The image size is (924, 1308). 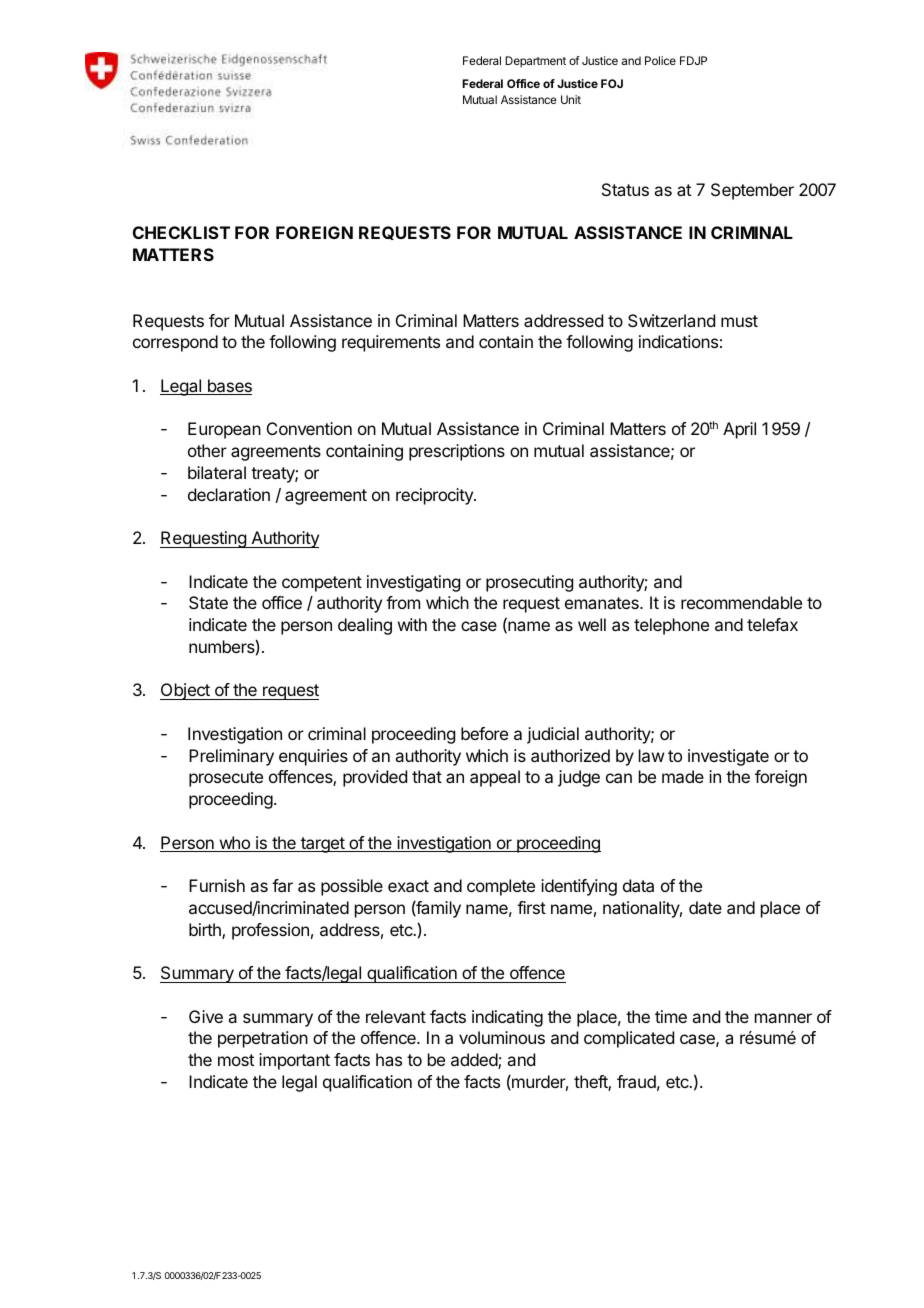 What do you see at coordinates (226, 779) in the screenshot?
I see `prosecute` at bounding box center [226, 779].
